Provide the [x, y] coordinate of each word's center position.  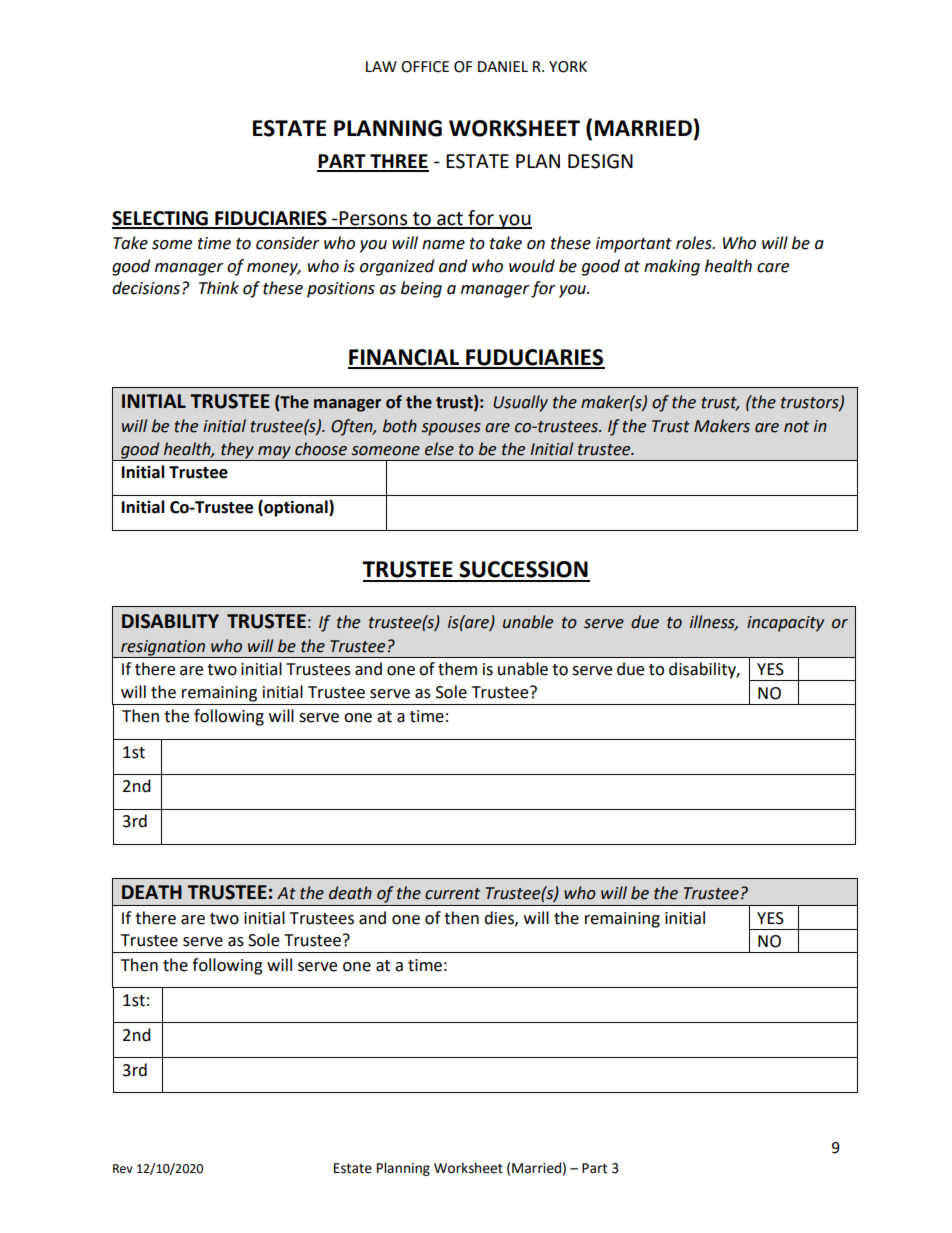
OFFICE [425, 67]
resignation [163, 649]
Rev [123, 1169]
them [457, 669]
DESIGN [600, 161]
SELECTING [161, 219]
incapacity [785, 624]
